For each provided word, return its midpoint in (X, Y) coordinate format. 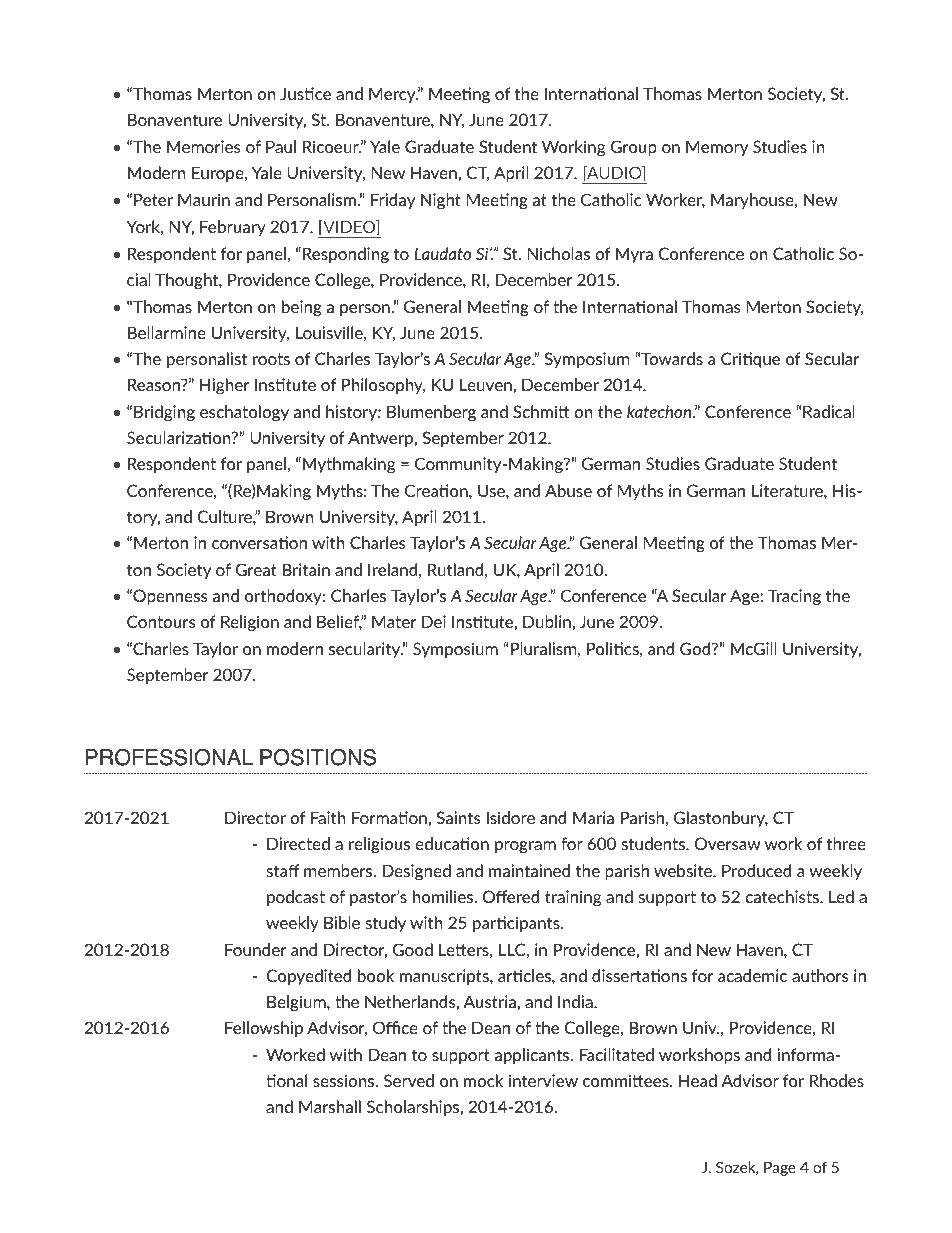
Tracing (794, 597)
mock (483, 1080)
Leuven (486, 384)
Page (780, 1169)
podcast (296, 898)
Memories (204, 146)
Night (441, 201)
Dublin (547, 621)
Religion (250, 623)
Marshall (330, 1106)
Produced (756, 870)
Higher (225, 386)
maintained (529, 870)
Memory (717, 148)
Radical (829, 411)
